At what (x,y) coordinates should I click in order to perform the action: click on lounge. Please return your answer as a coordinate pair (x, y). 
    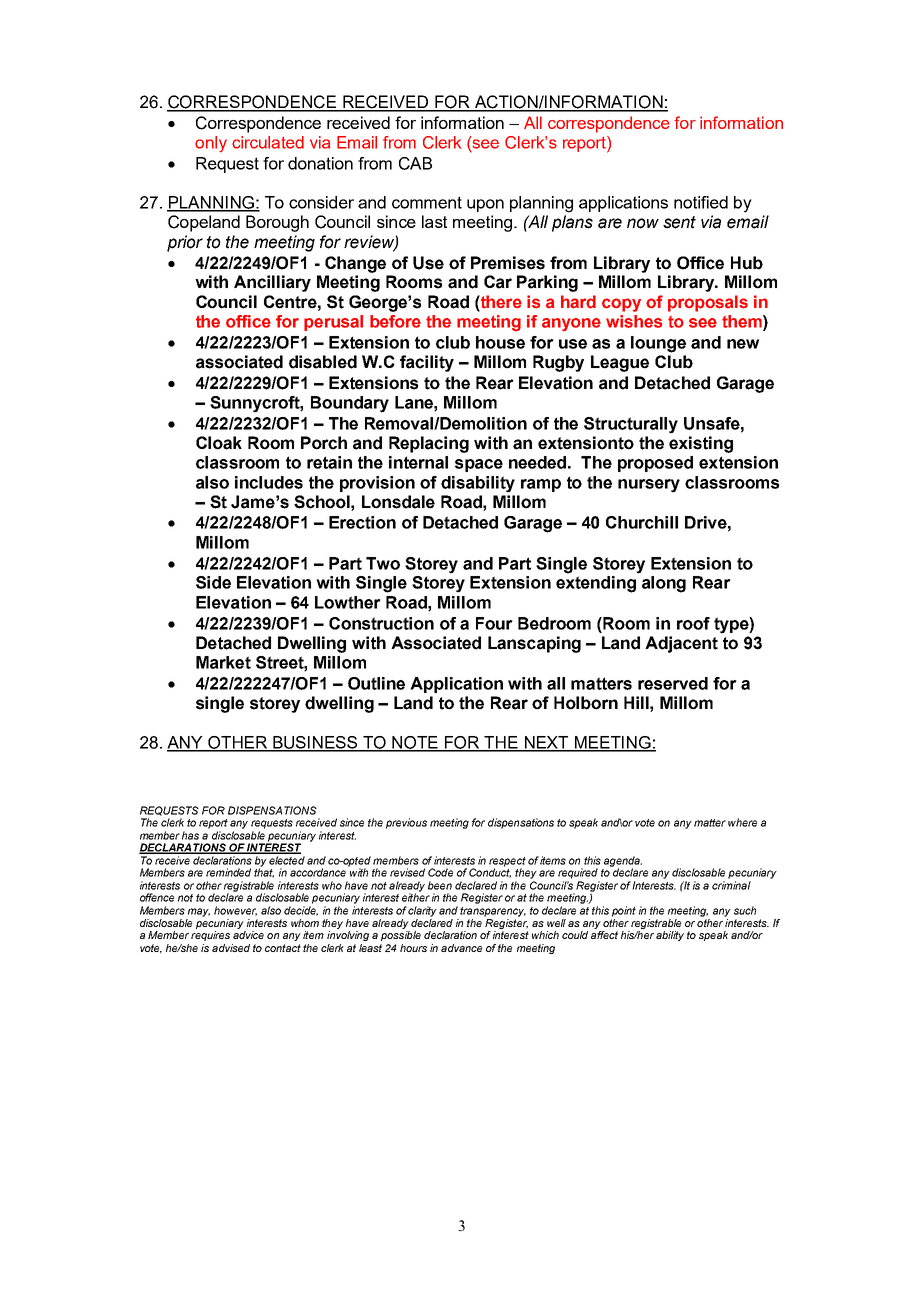
    Looking at the image, I should click on (658, 344).
